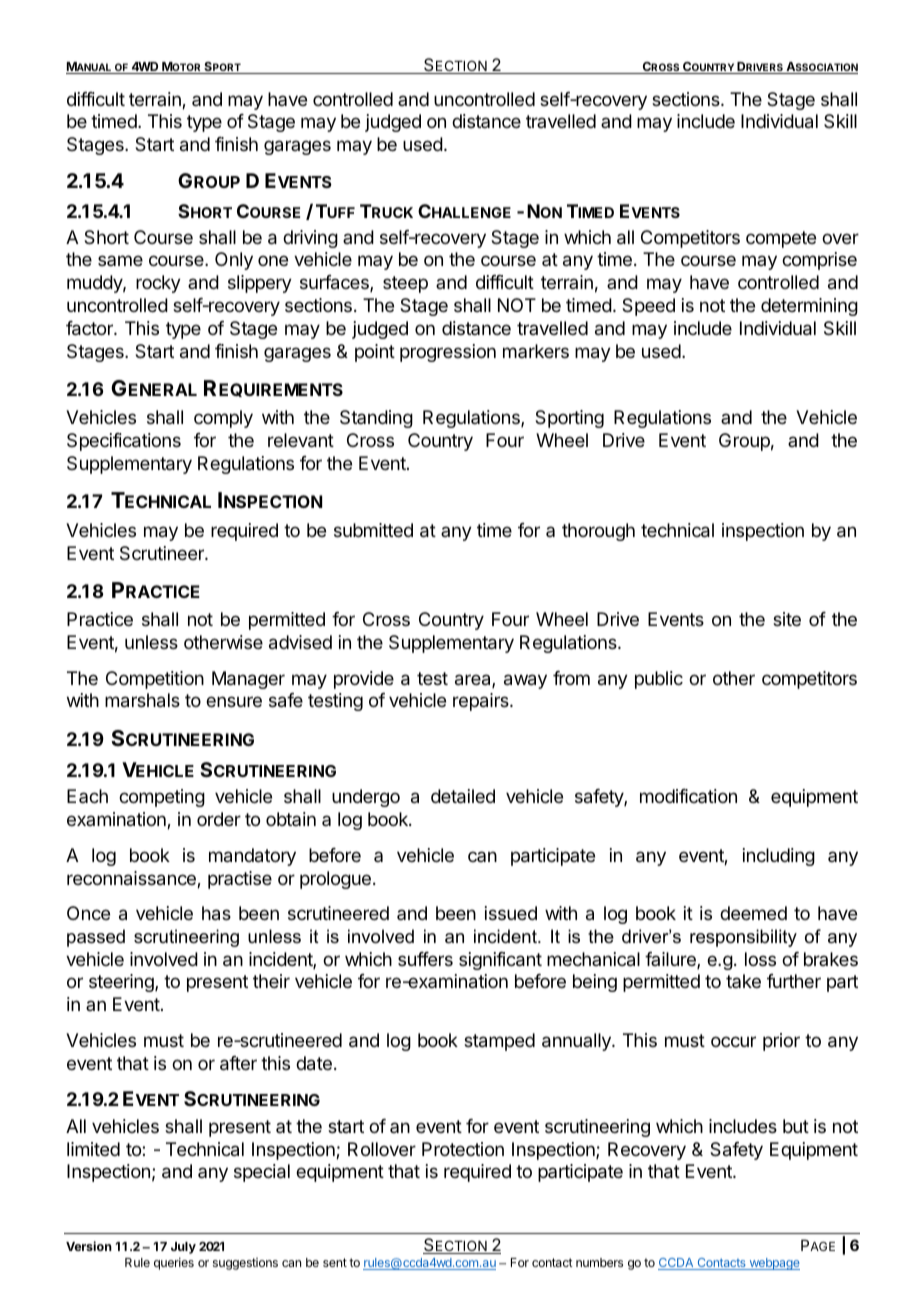  What do you see at coordinates (183, 1248) in the document?
I see `July` at bounding box center [183, 1248].
